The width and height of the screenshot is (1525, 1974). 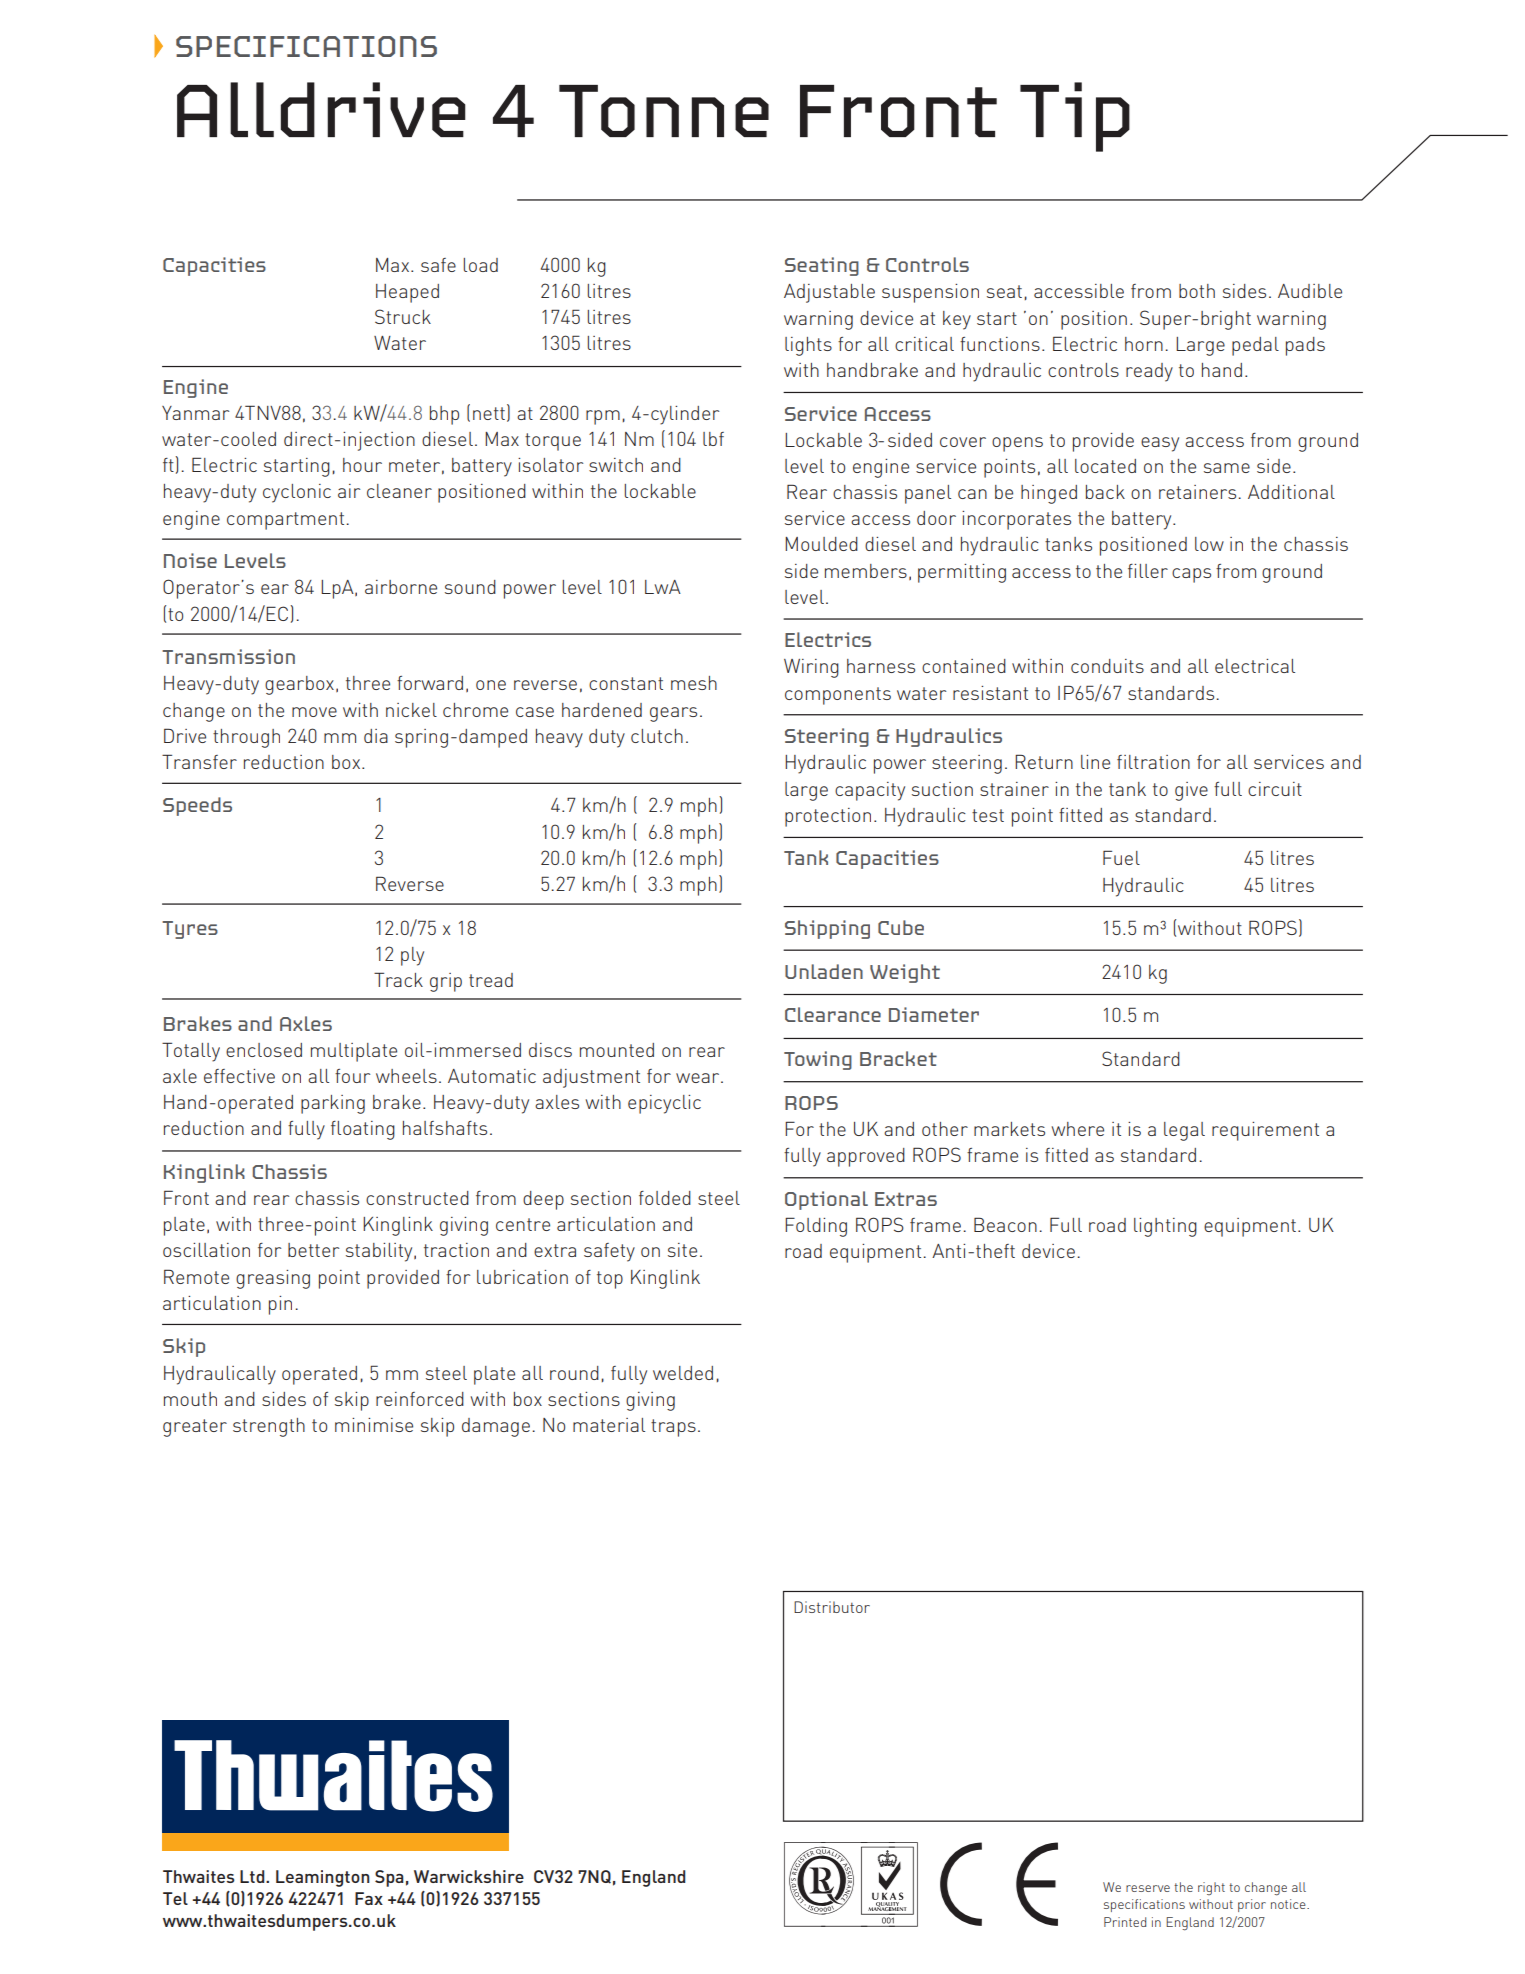 What do you see at coordinates (699, 1078) in the screenshot?
I see `wear` at bounding box center [699, 1078].
